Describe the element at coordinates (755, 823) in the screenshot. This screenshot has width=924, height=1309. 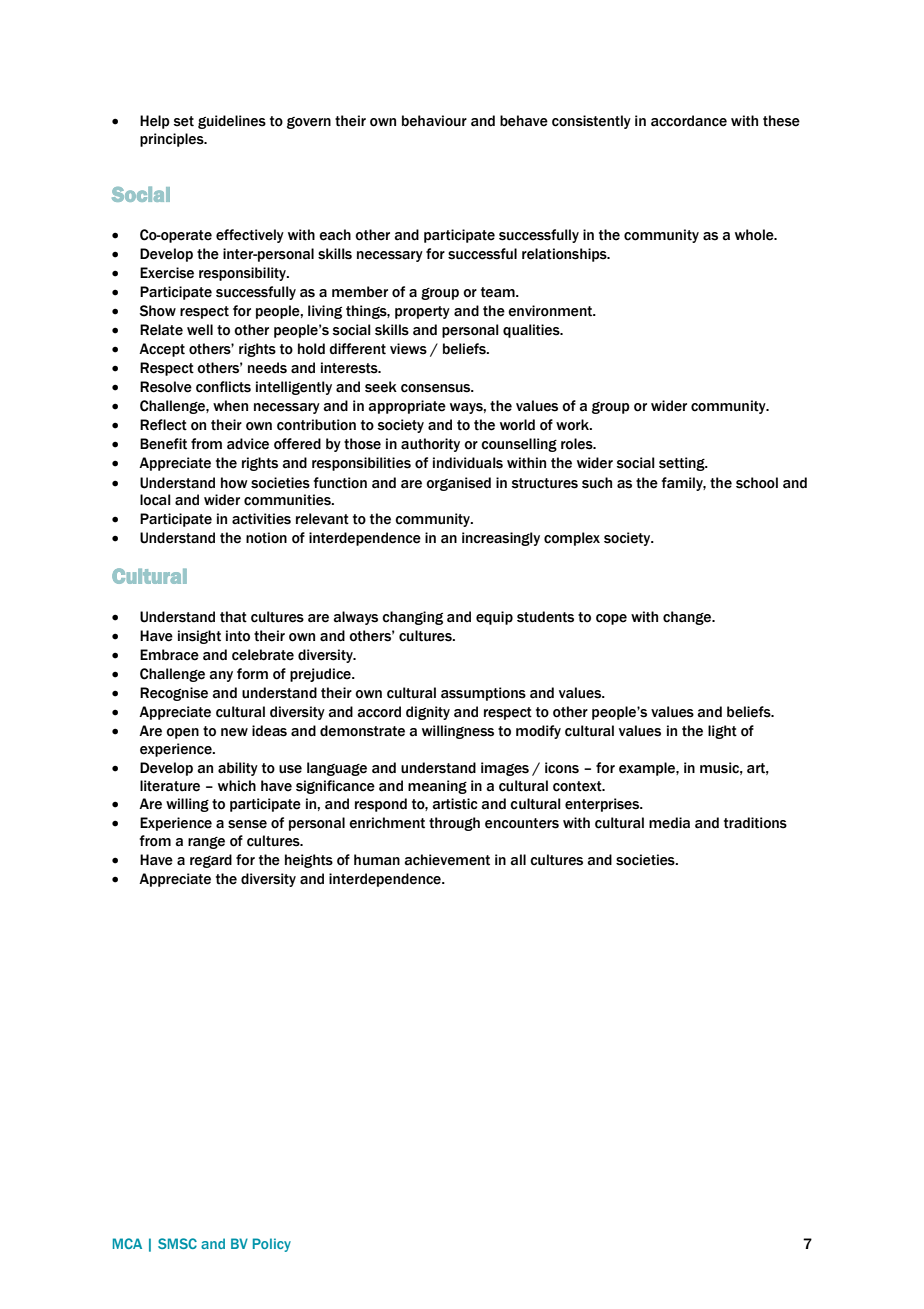
I see `traditions` at that location.
